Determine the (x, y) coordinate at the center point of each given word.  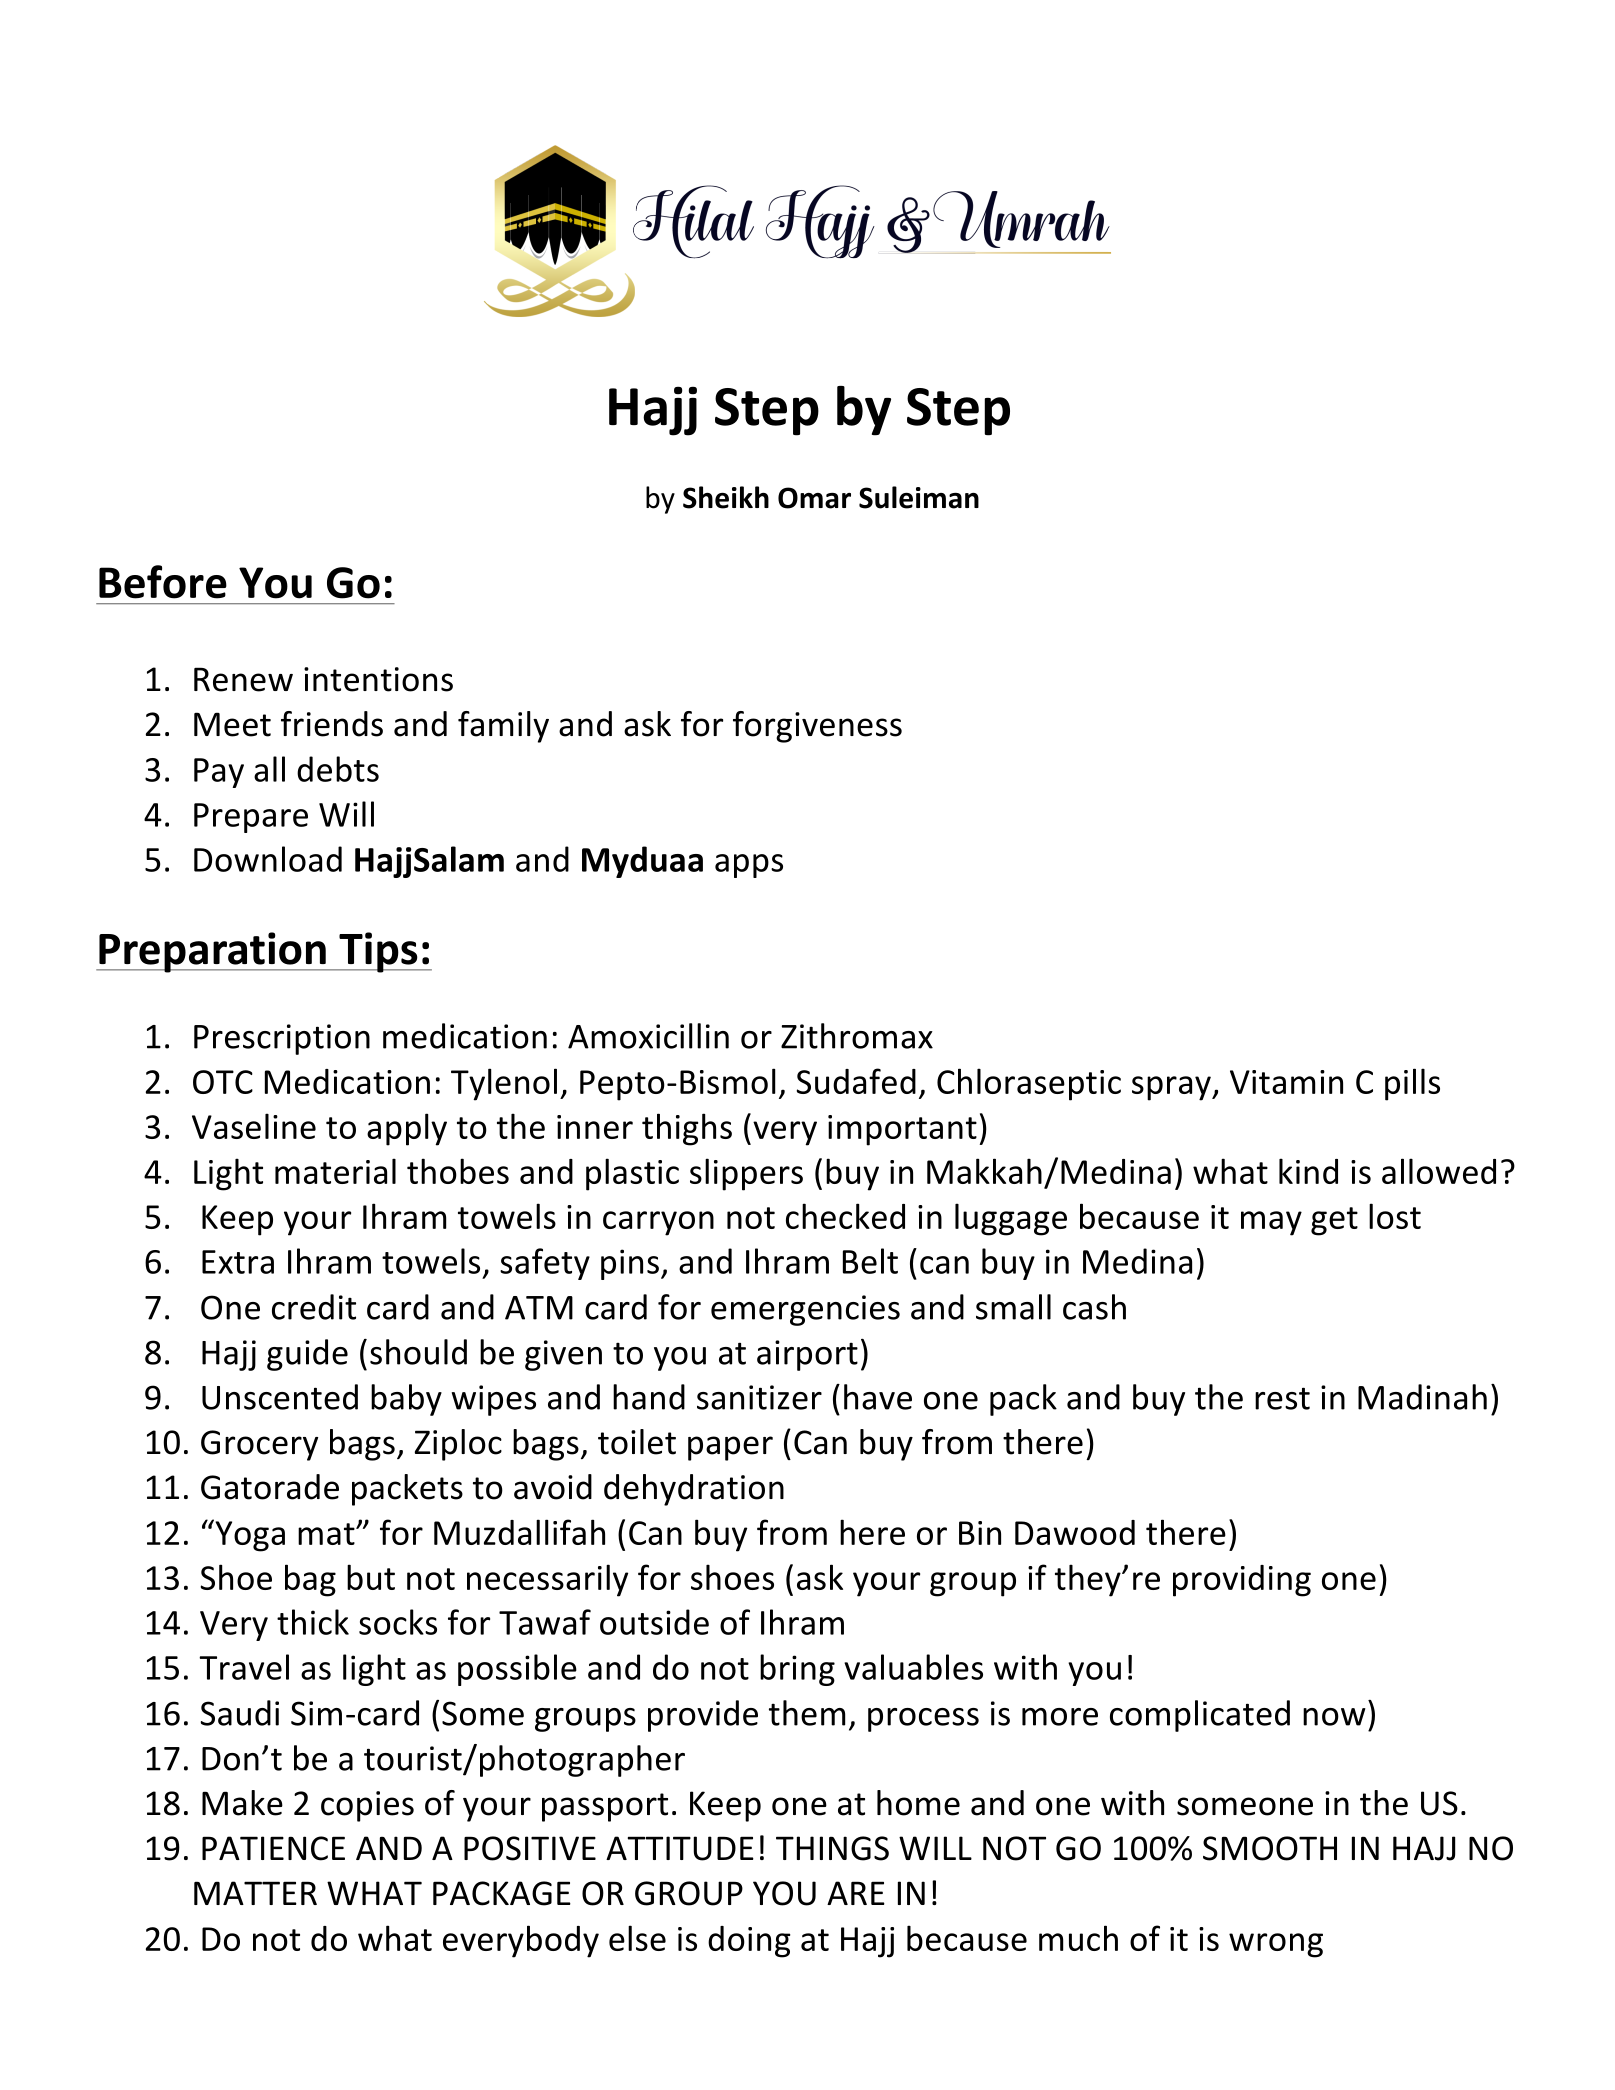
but (371, 1577)
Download (268, 859)
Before (163, 582)
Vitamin (1286, 1082)
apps (749, 866)
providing (1242, 1581)
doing (749, 1942)
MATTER (255, 1893)
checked (845, 1216)
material (335, 1171)
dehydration (694, 1490)
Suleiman (919, 497)
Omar (814, 498)
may (1271, 1223)
